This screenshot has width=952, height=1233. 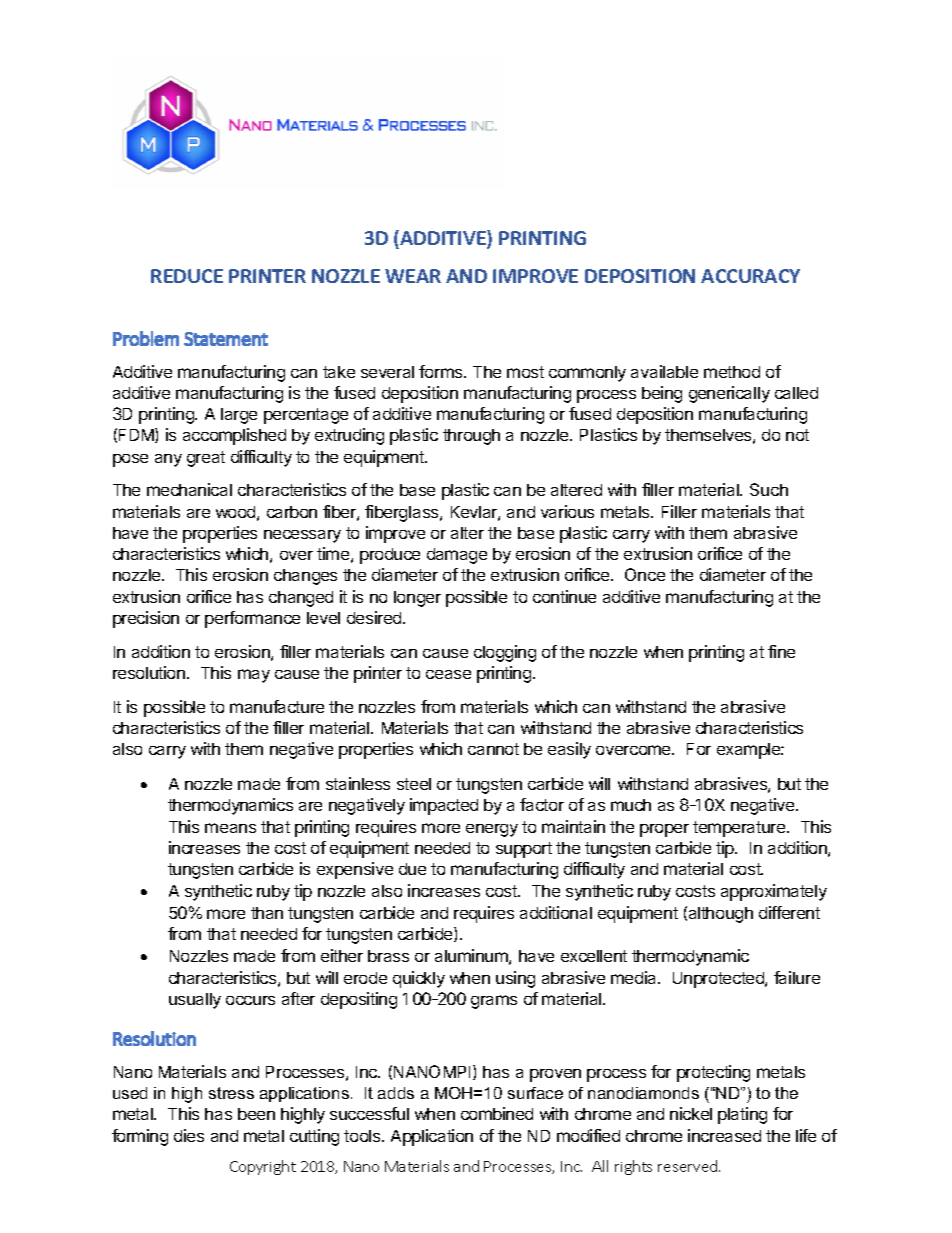 I want to click on cannot, so click(x=493, y=749).
